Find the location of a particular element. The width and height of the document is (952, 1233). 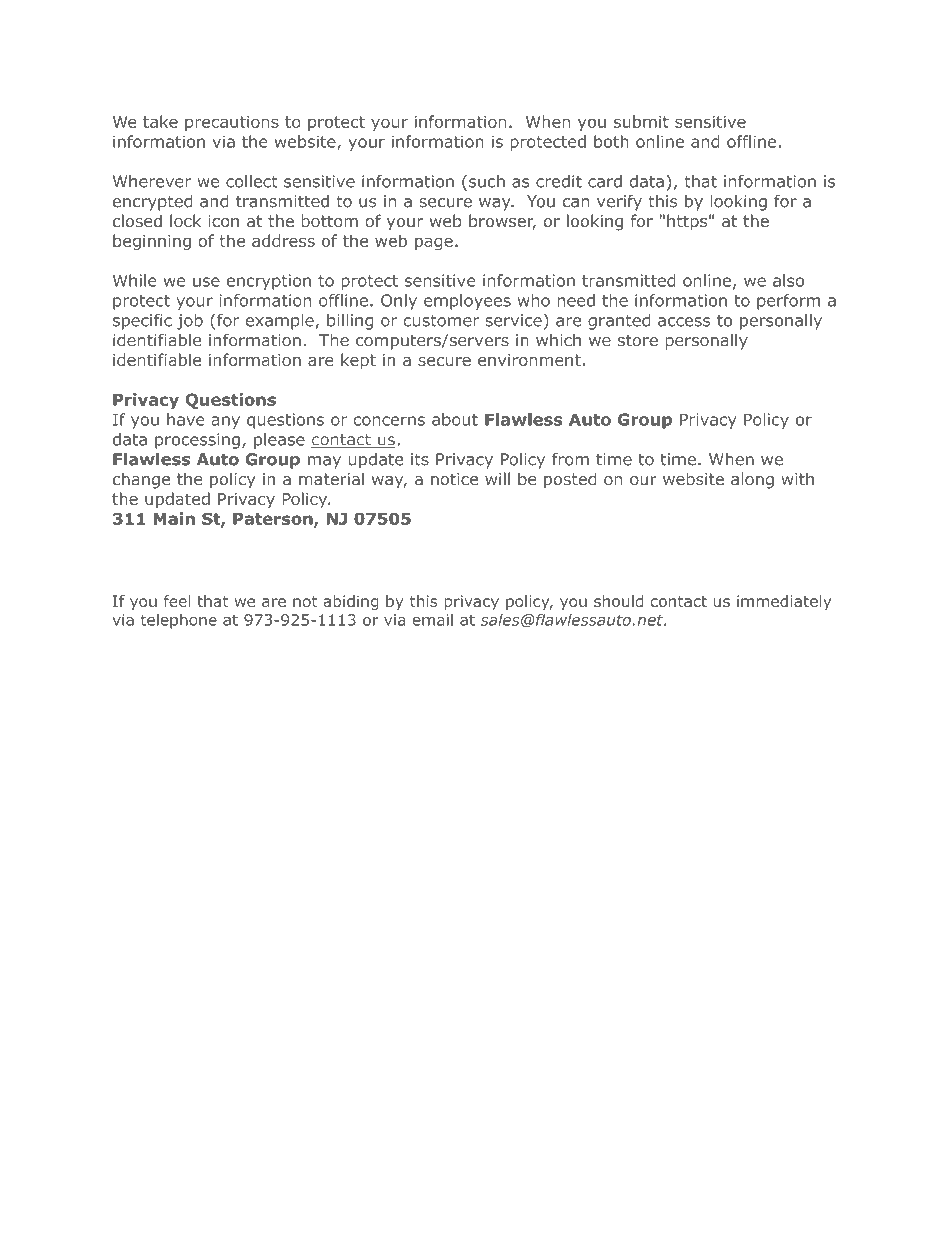

processing is located at coordinates (197, 441).
